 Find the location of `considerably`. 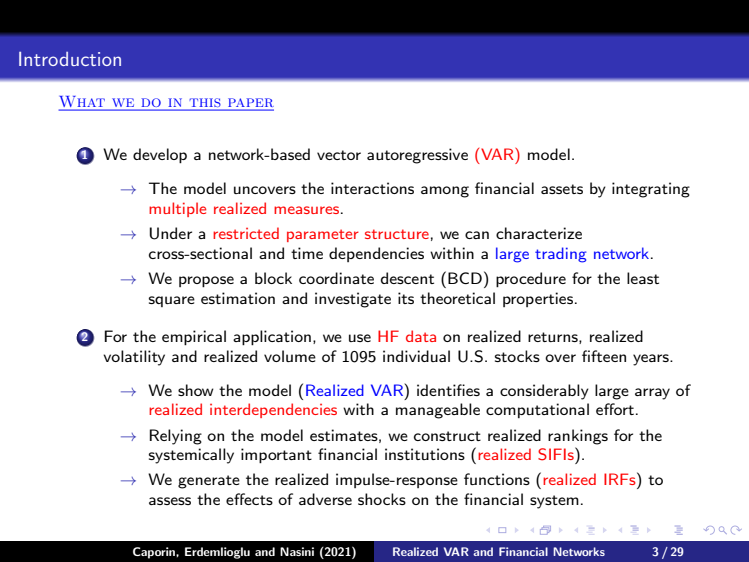

considerably is located at coordinates (544, 392).
